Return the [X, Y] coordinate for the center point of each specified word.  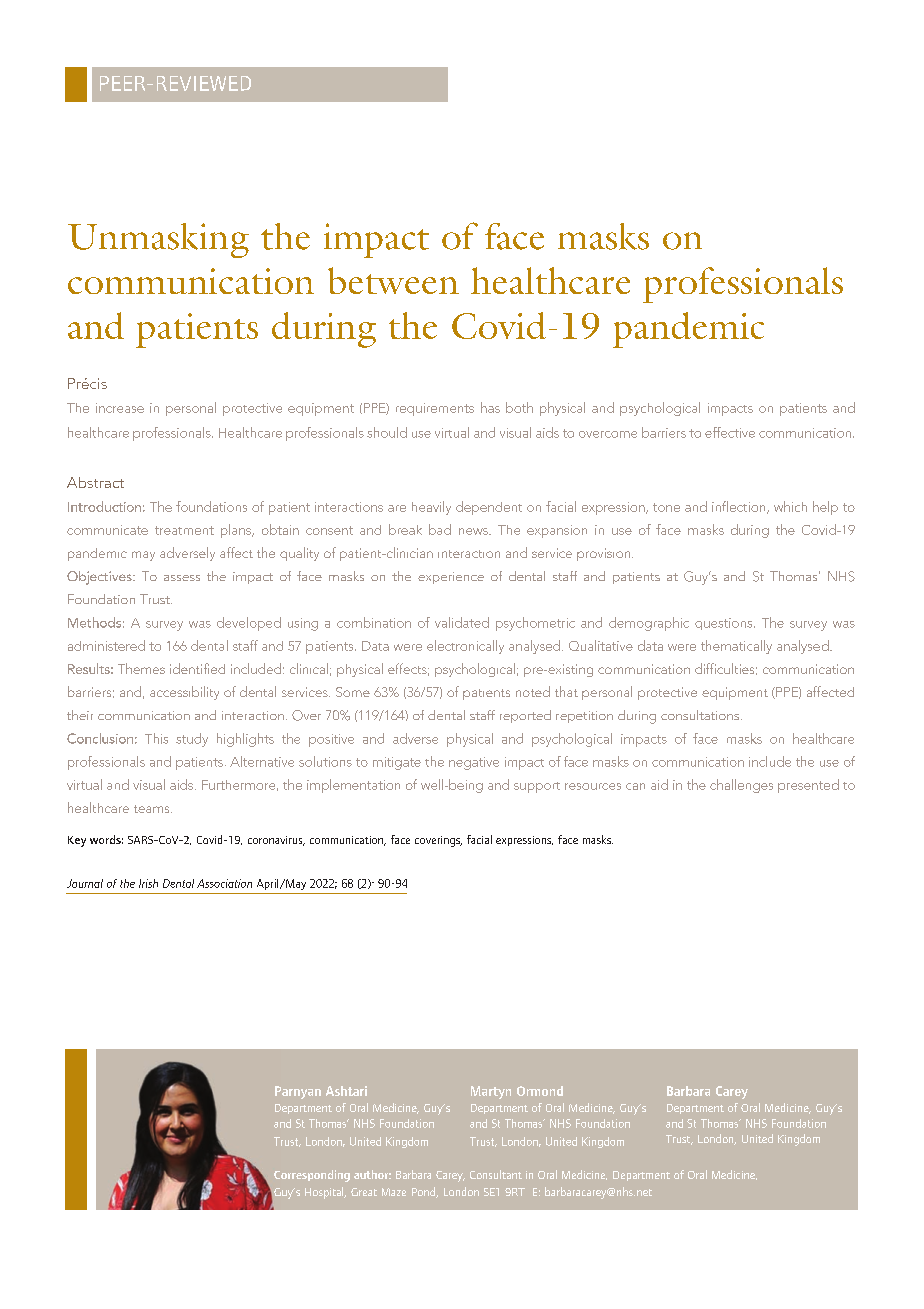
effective [730, 432]
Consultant [496, 1174]
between [393, 280]
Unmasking [158, 240]
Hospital [325, 1193]
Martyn [491, 1092]
